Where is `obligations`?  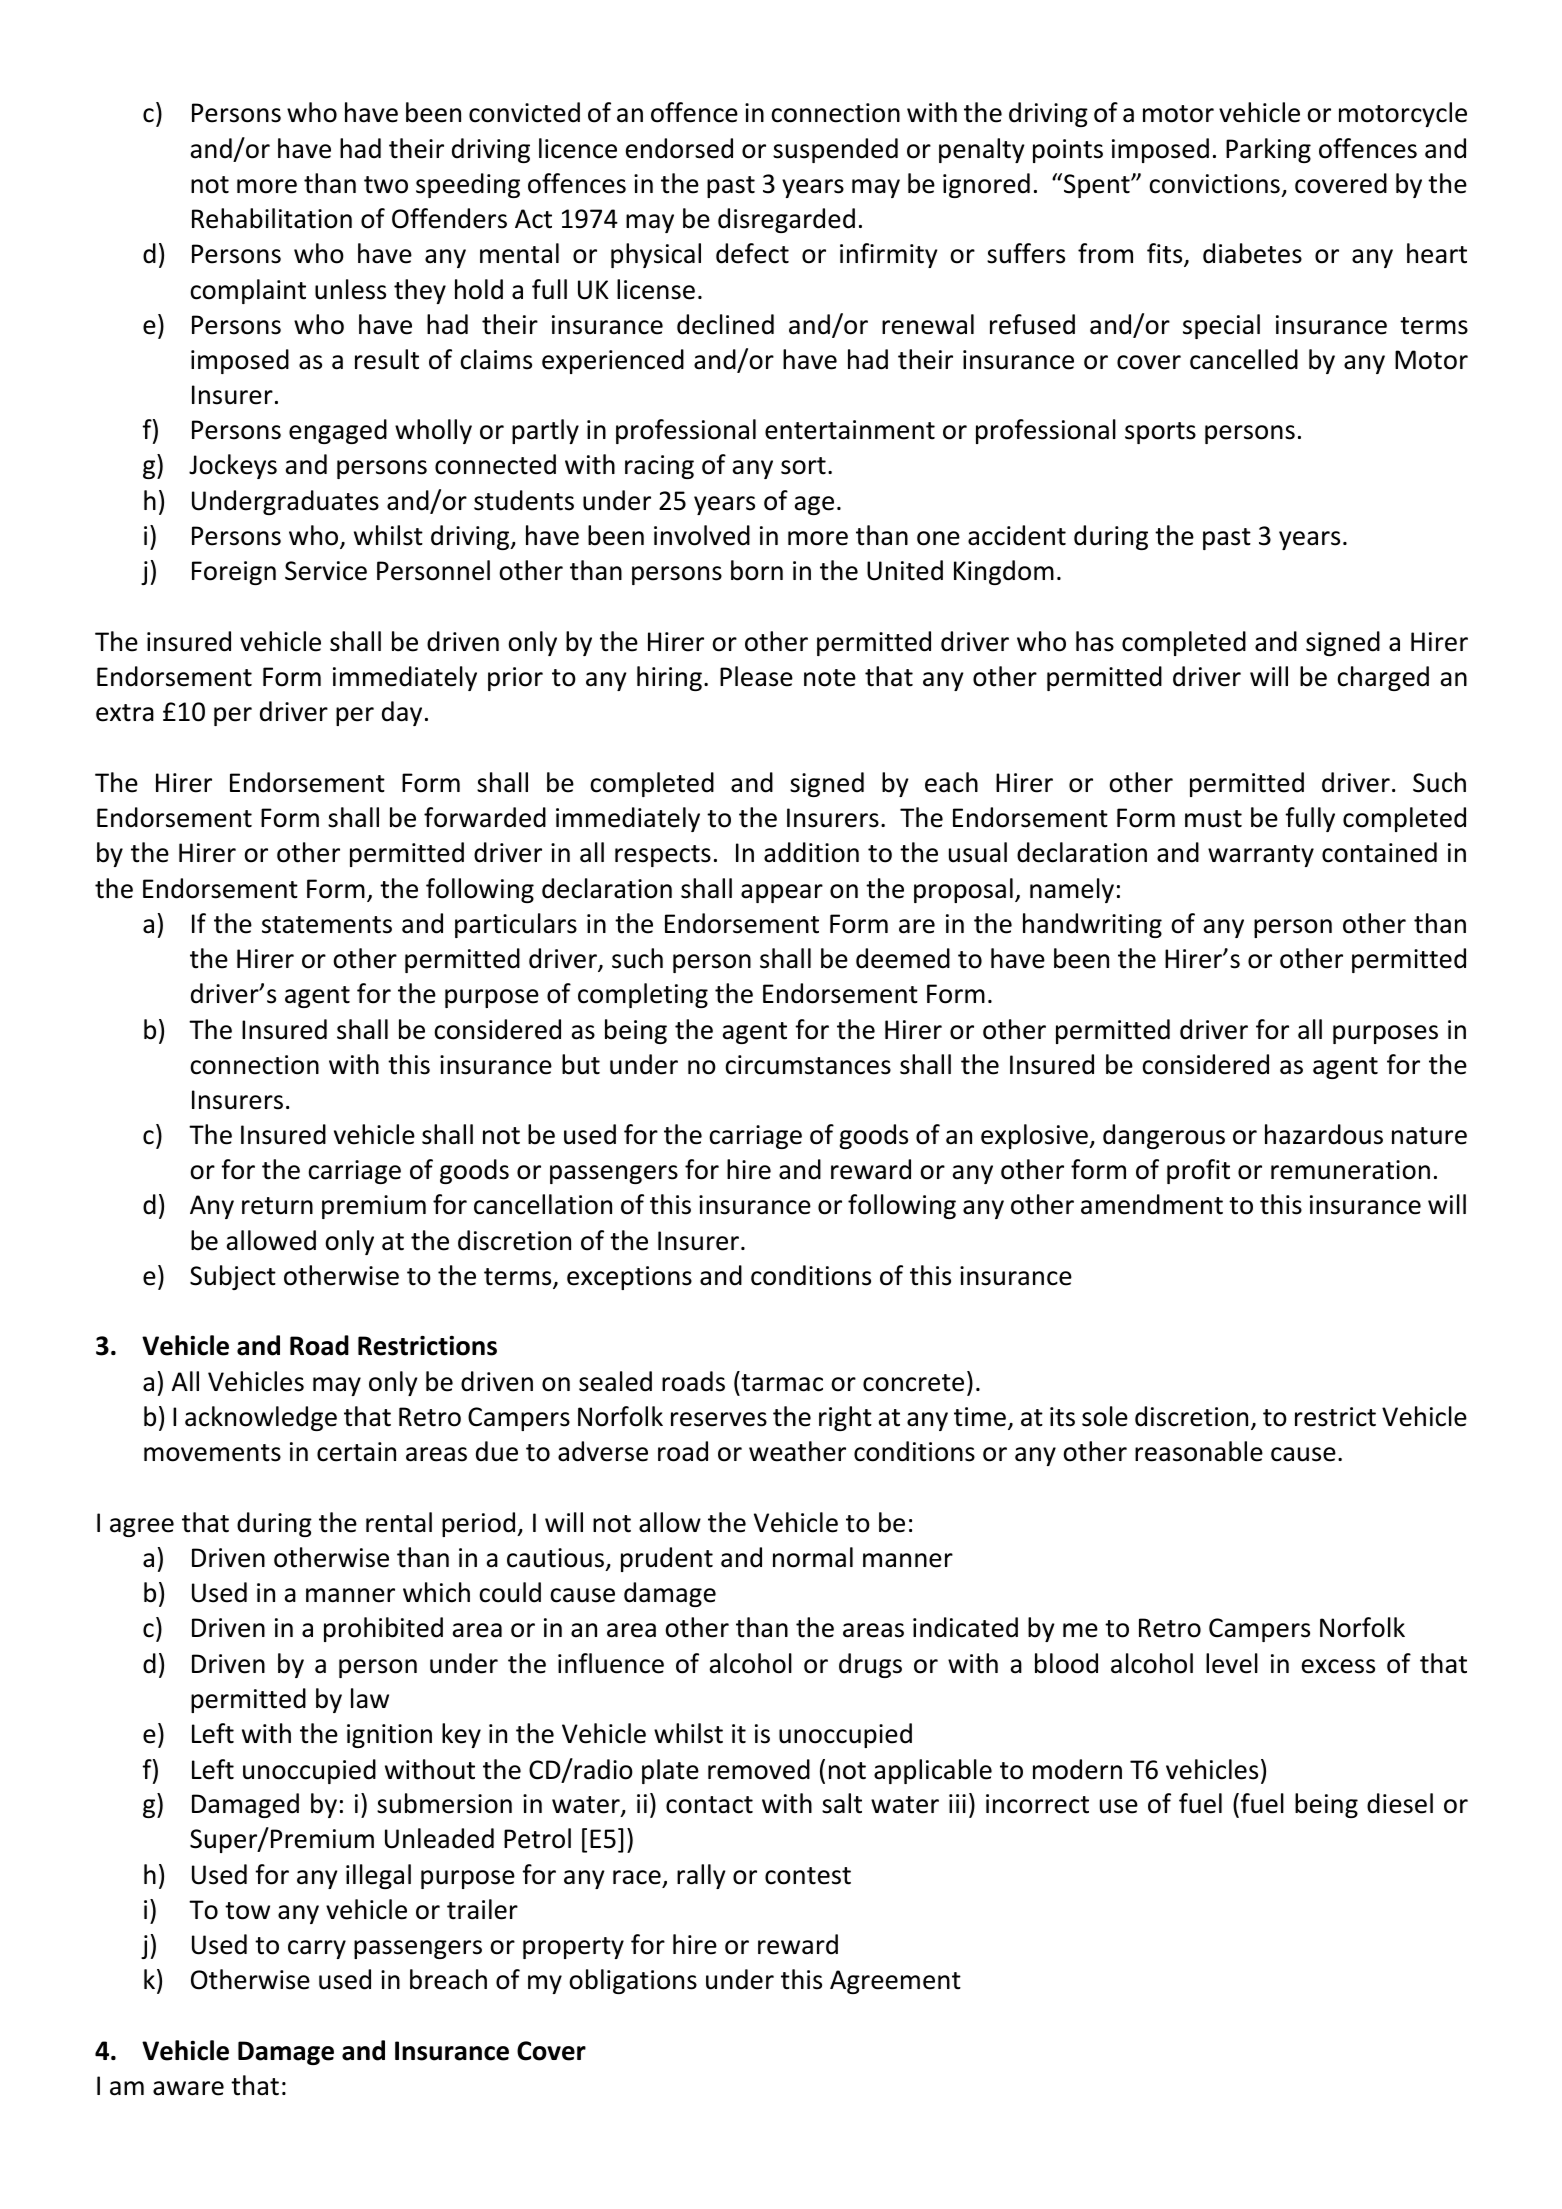 obligations is located at coordinates (633, 1981).
